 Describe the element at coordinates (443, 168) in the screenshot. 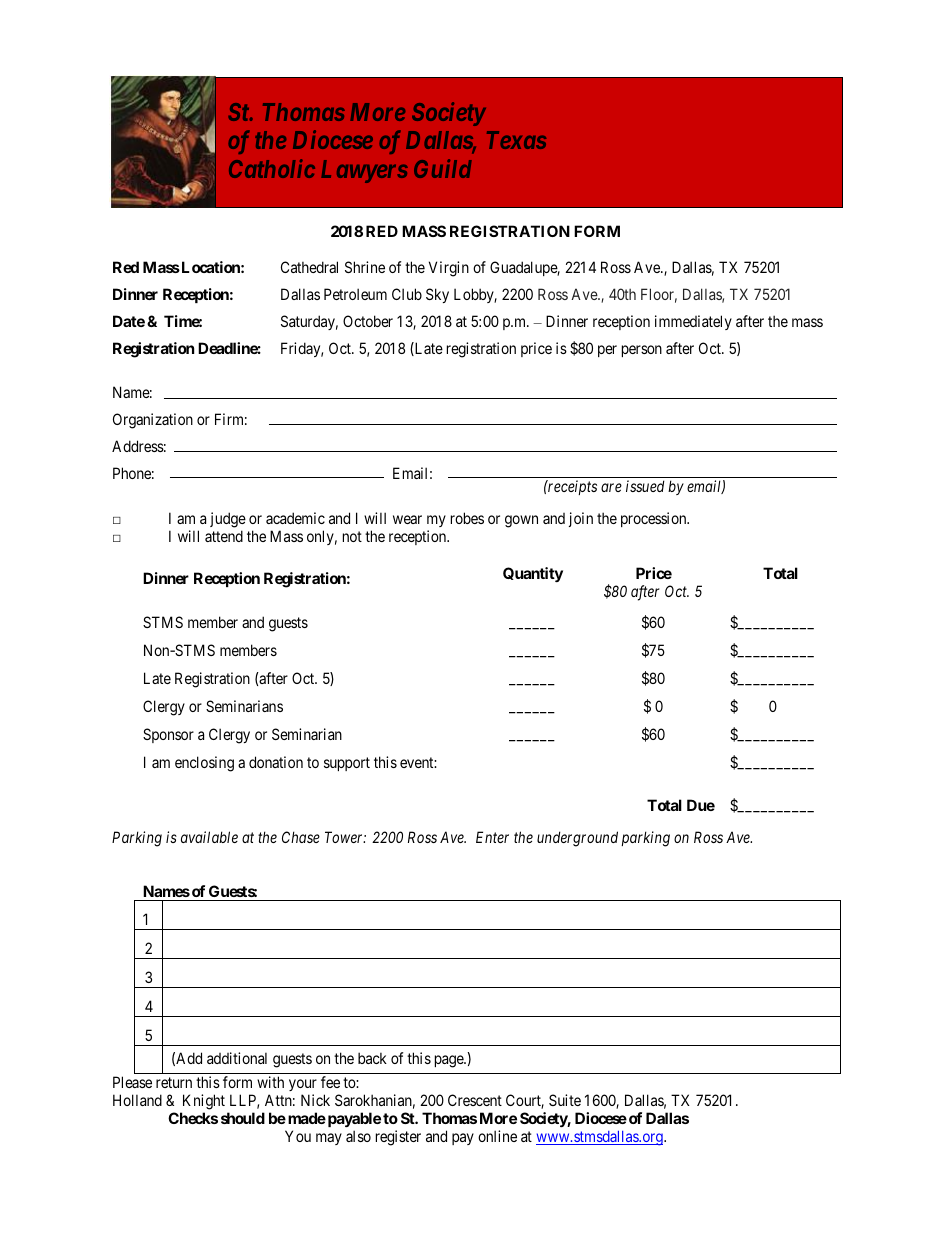

I see `Guild` at that location.
